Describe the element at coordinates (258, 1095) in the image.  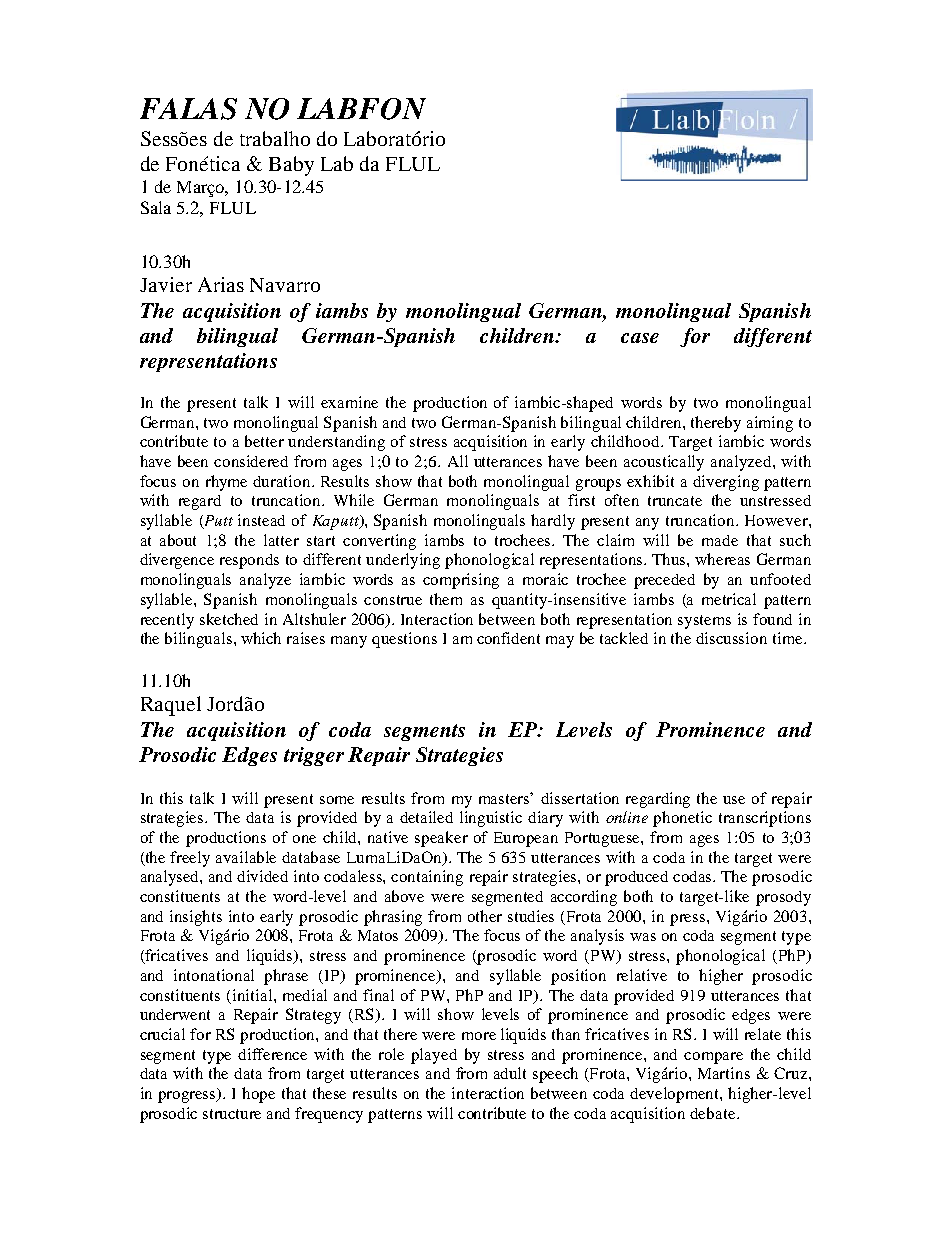
I see `hope` at that location.
